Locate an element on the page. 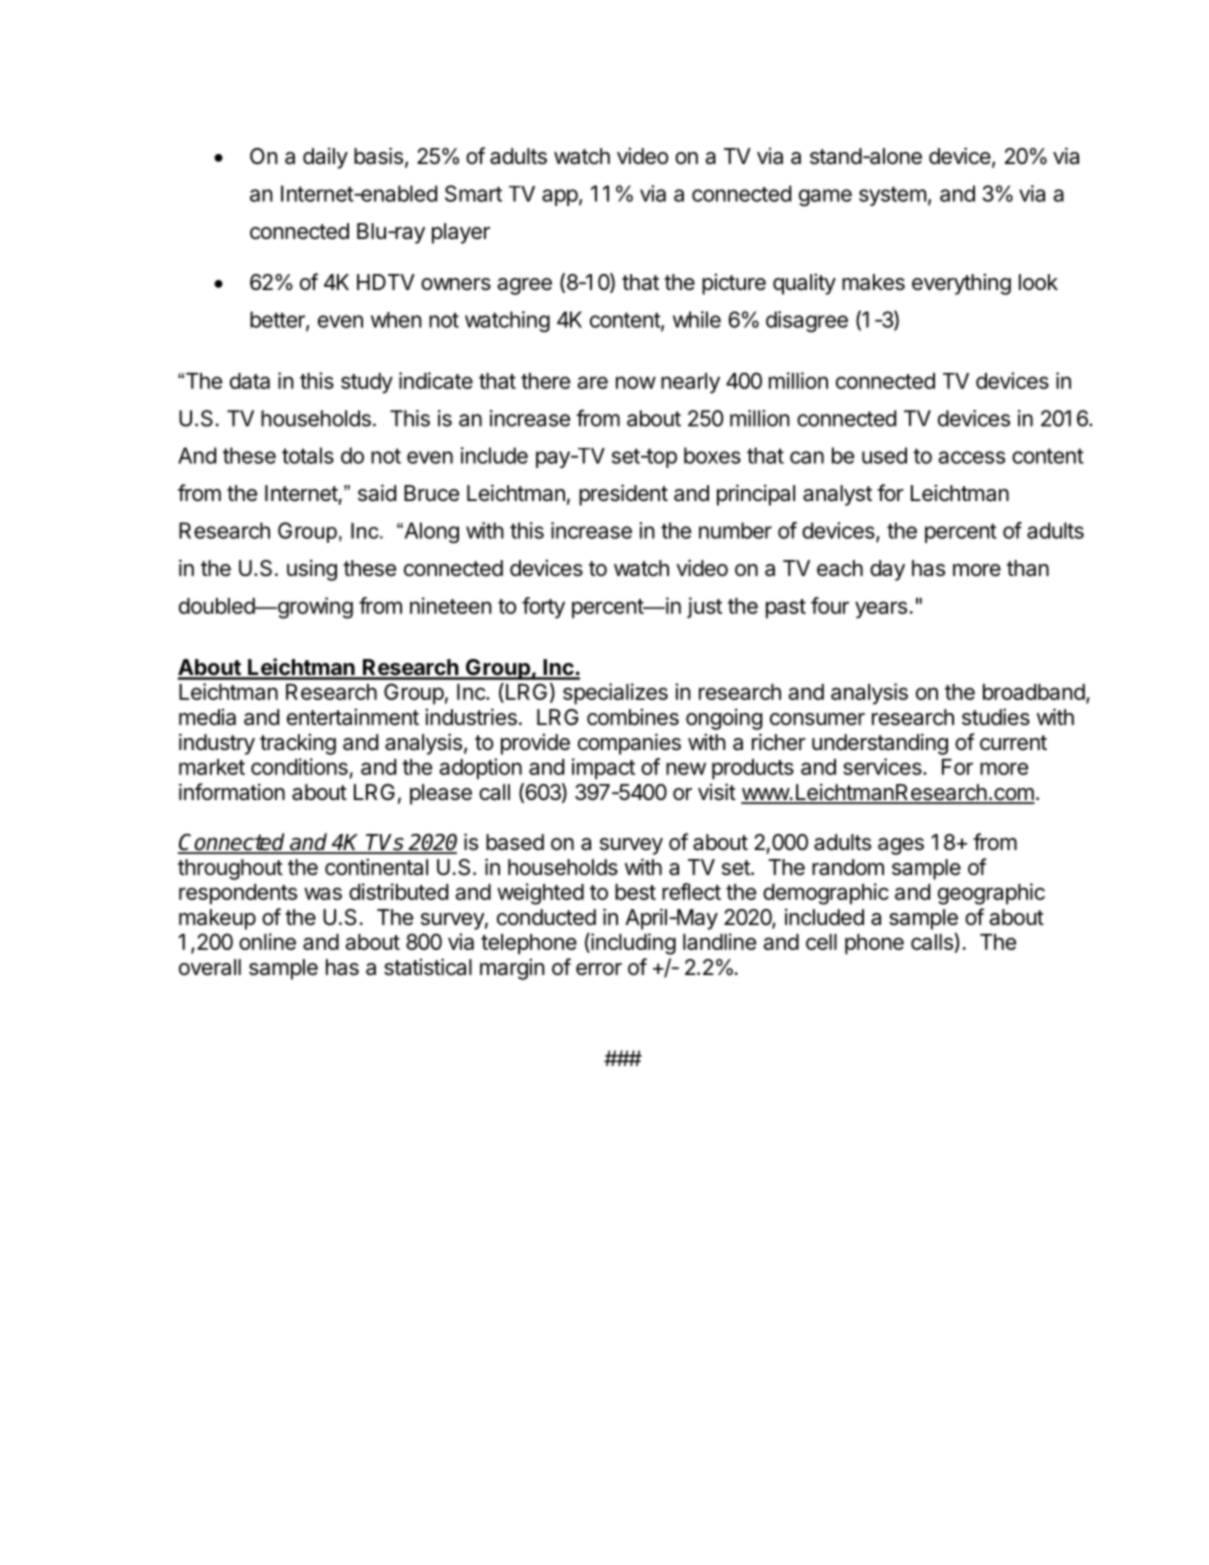 The image size is (1209, 1565). app is located at coordinates (560, 197).
